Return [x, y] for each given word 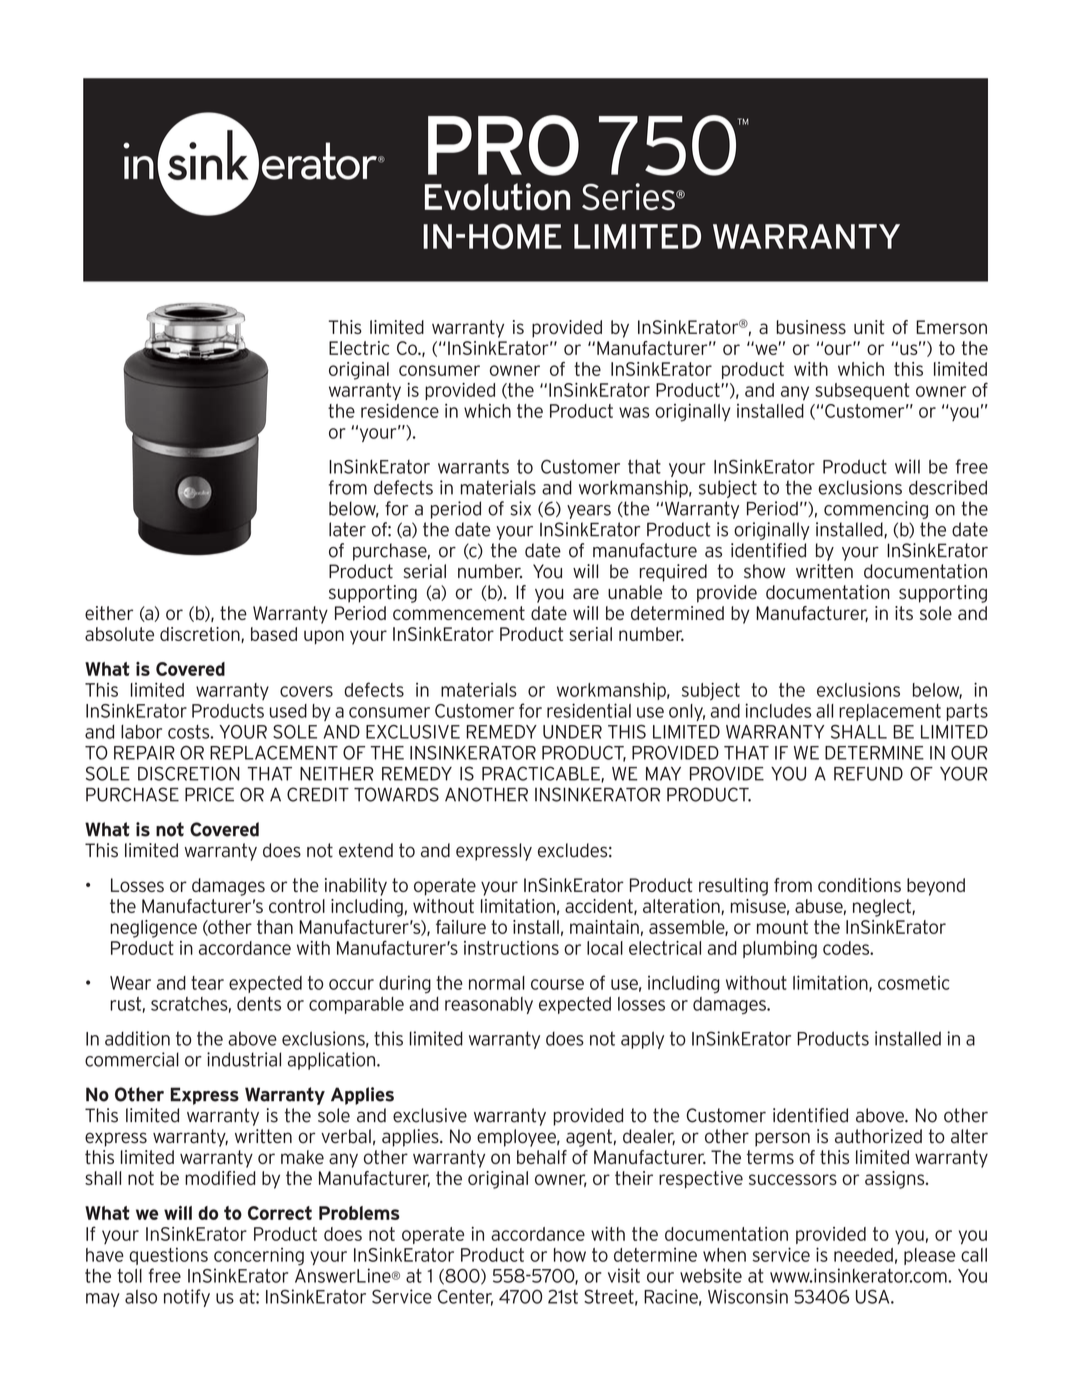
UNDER [572, 732]
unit [869, 327]
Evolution [497, 197]
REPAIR [144, 753]
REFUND [868, 774]
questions [168, 1256]
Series [629, 196]
